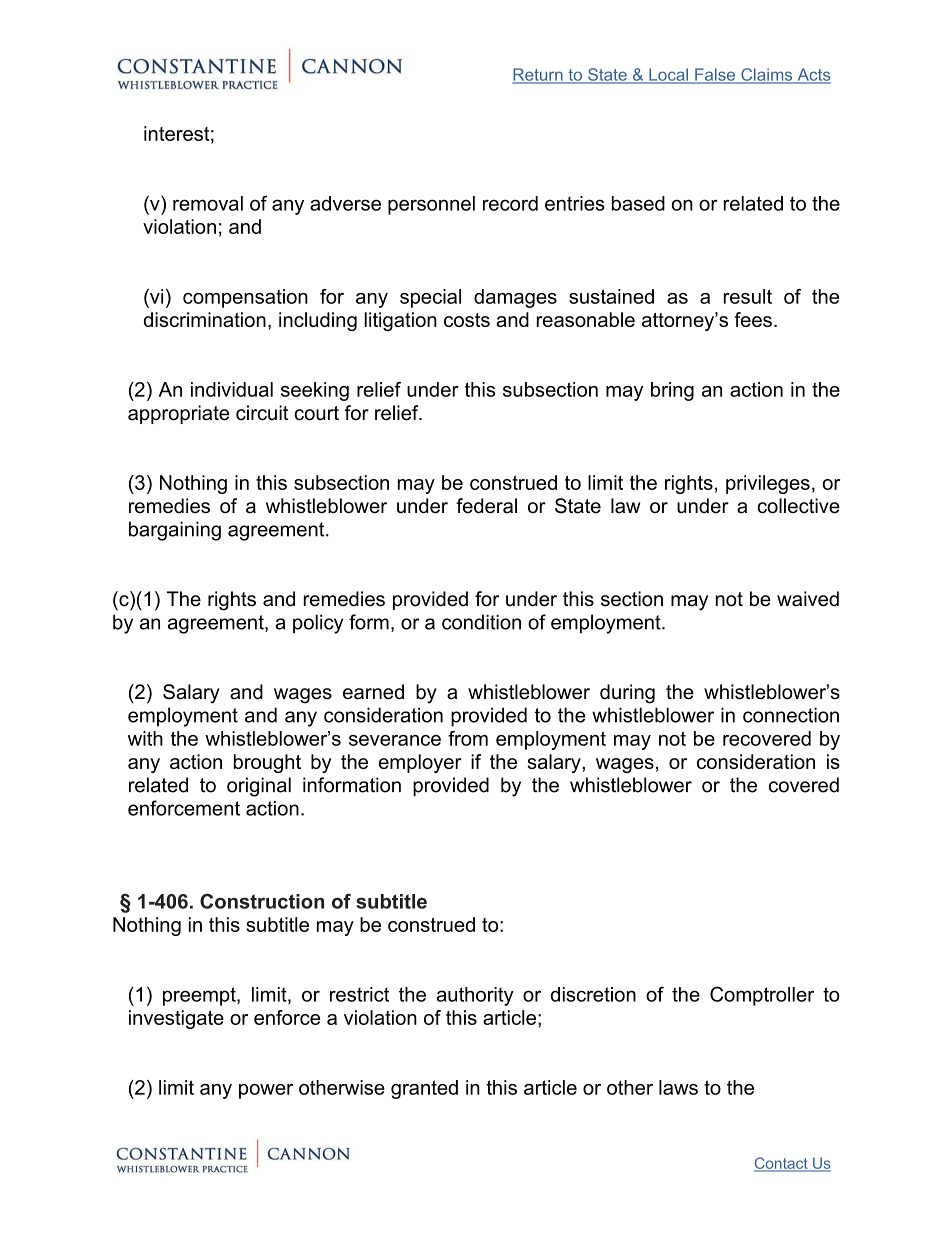  I want to click on brought, so click(267, 763).
